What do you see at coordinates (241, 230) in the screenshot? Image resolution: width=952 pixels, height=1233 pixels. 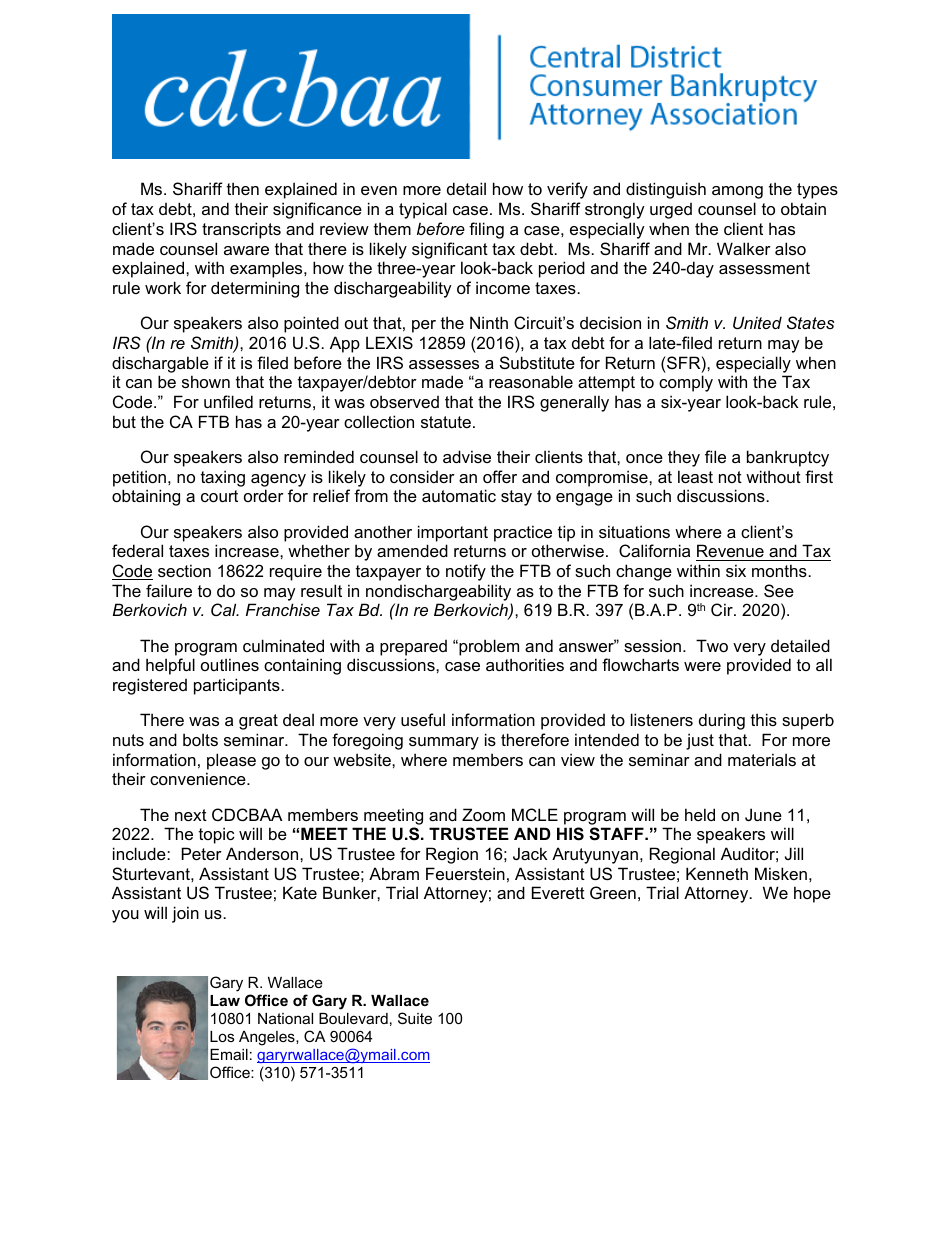 I see `transcripts` at bounding box center [241, 230].
